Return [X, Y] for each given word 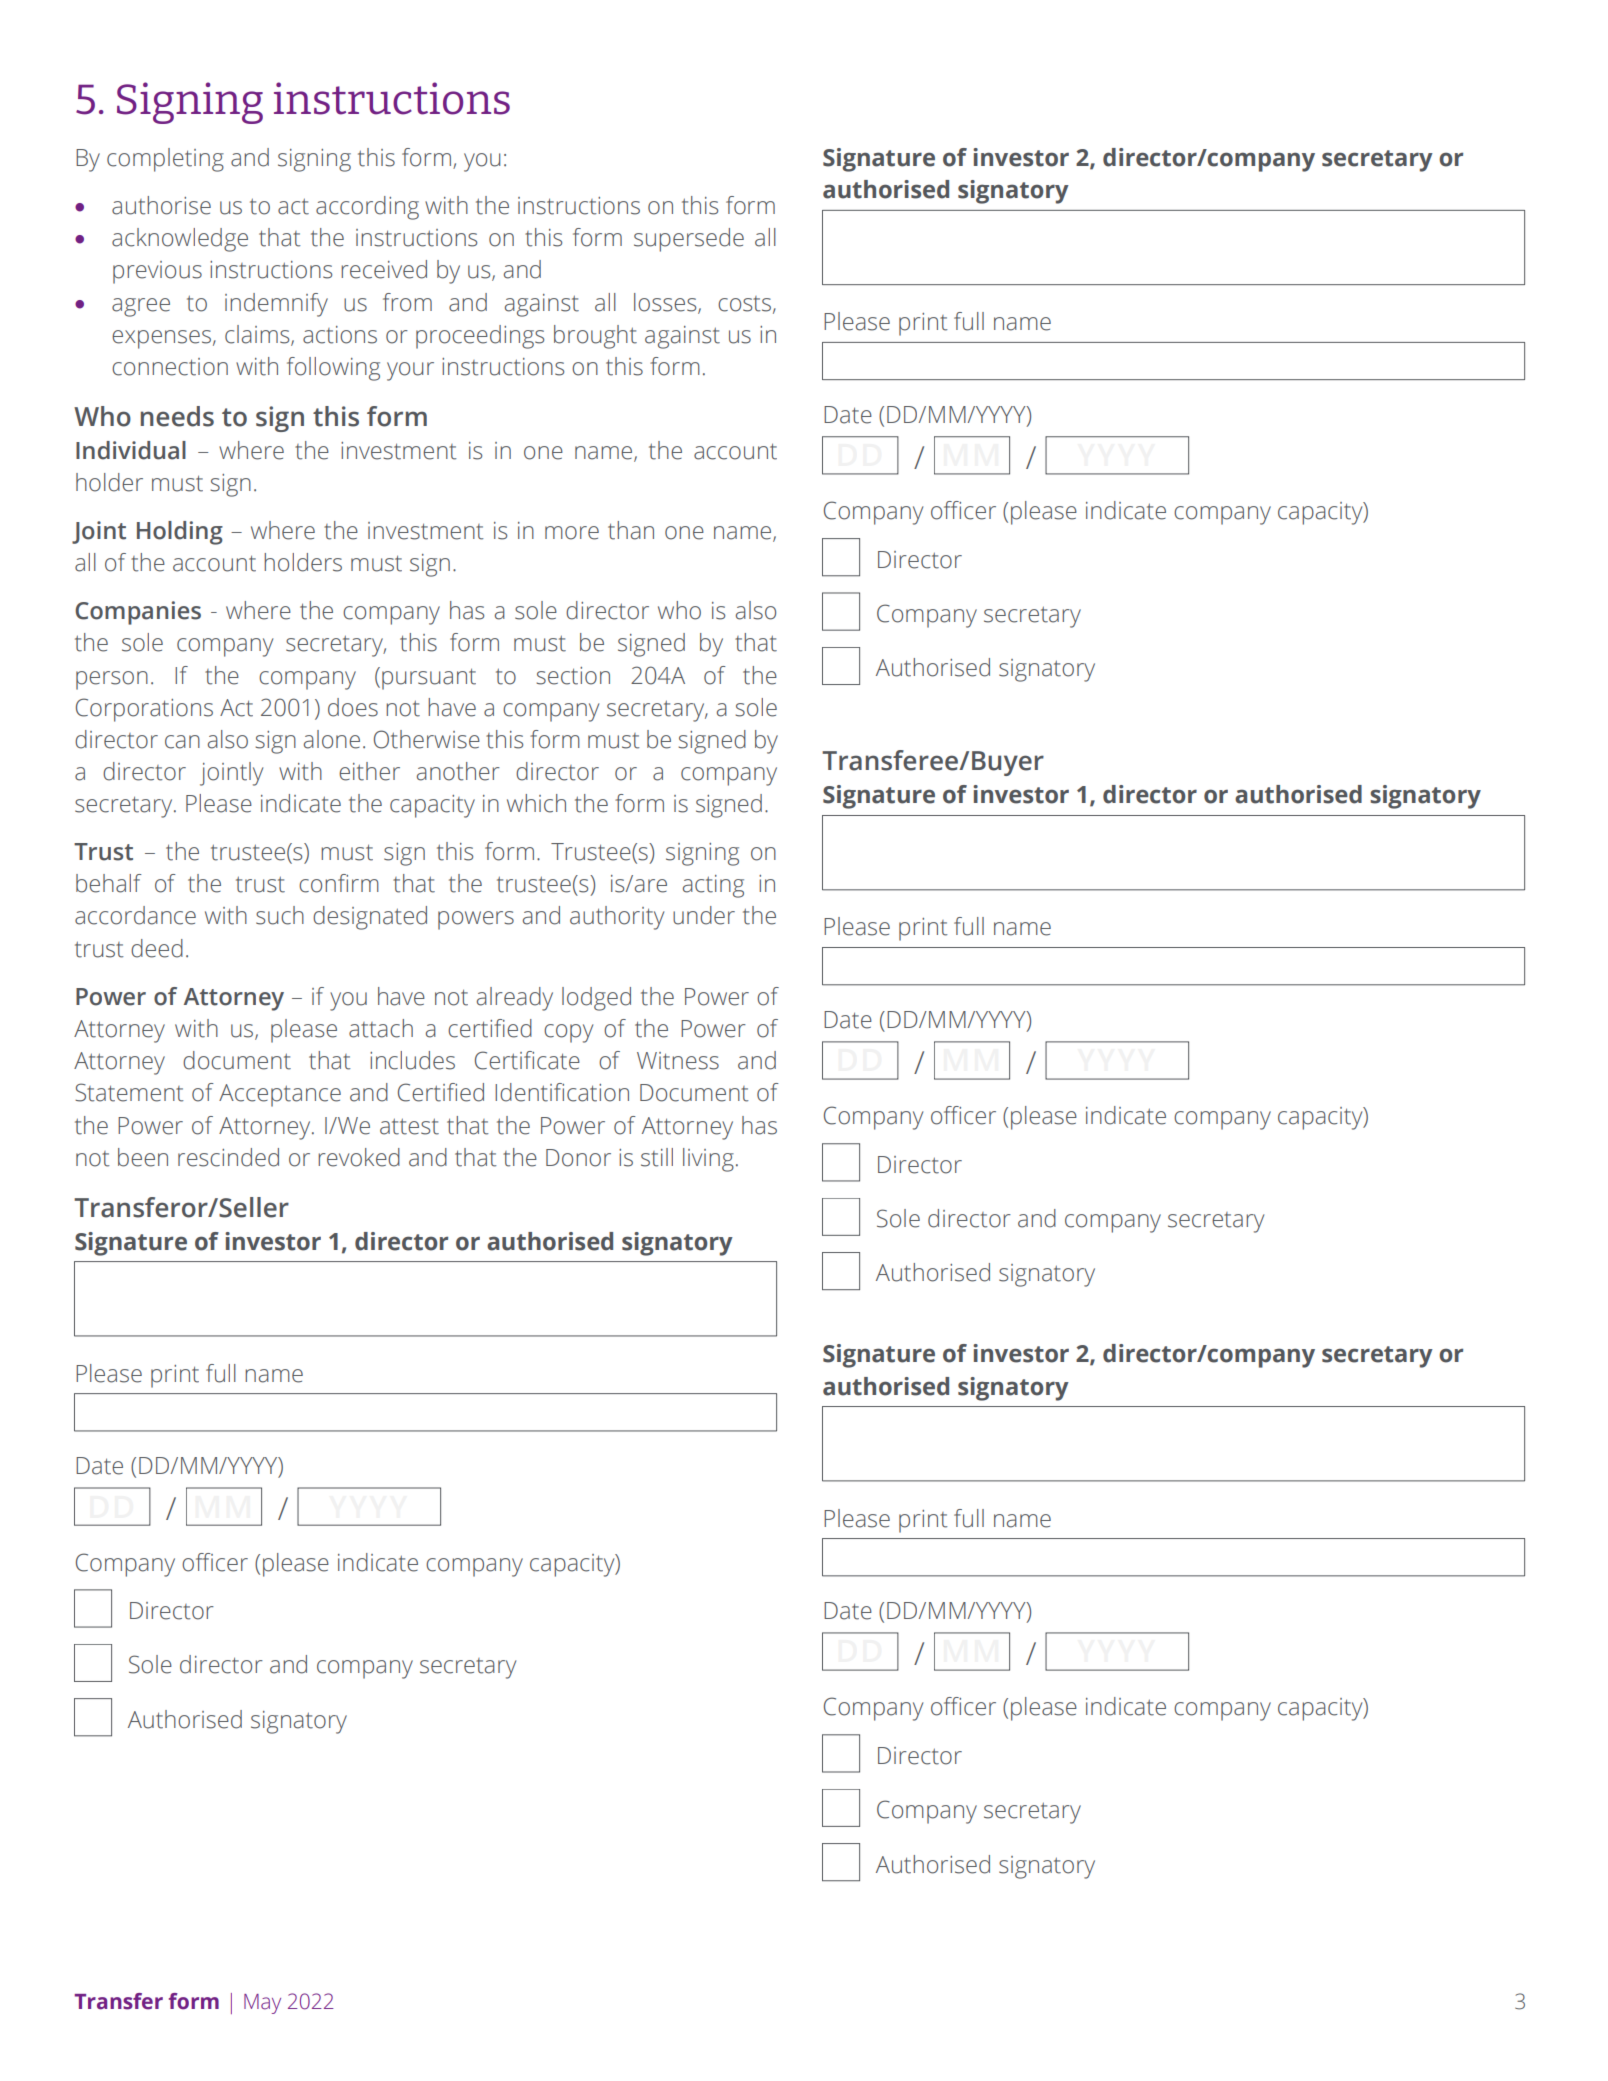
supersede [689, 240]
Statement [129, 1092]
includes [412, 1060]
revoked [359, 1157]
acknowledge [180, 240]
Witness [678, 1061]
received [384, 269]
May [262, 2004]
